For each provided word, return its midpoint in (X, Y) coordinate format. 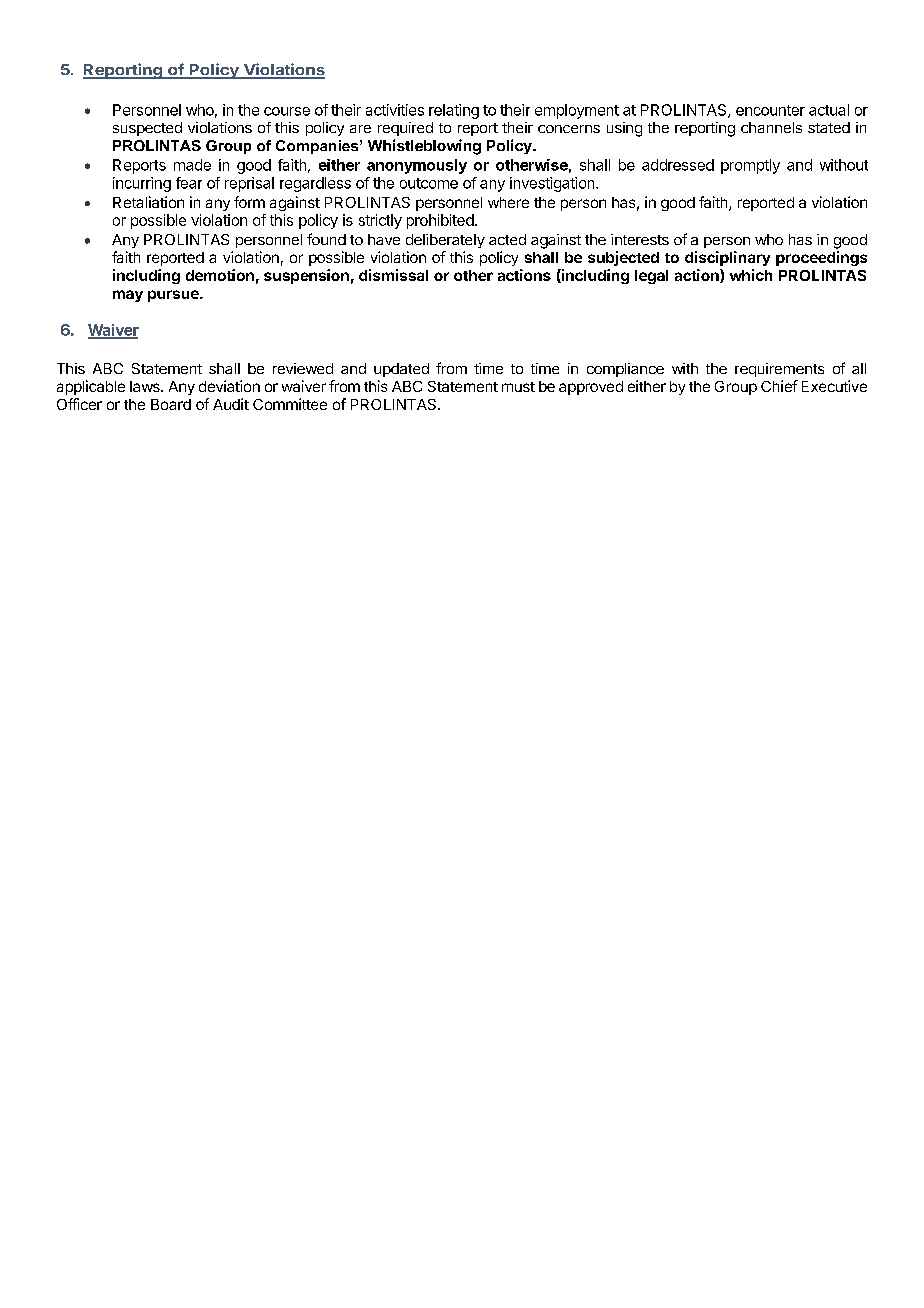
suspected (147, 129)
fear (189, 183)
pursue (174, 296)
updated (401, 370)
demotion (220, 275)
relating (454, 111)
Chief (779, 386)
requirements (779, 370)
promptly (750, 166)
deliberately (445, 241)
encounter (770, 110)
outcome (429, 183)
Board (171, 404)
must (518, 387)
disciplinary (727, 258)
